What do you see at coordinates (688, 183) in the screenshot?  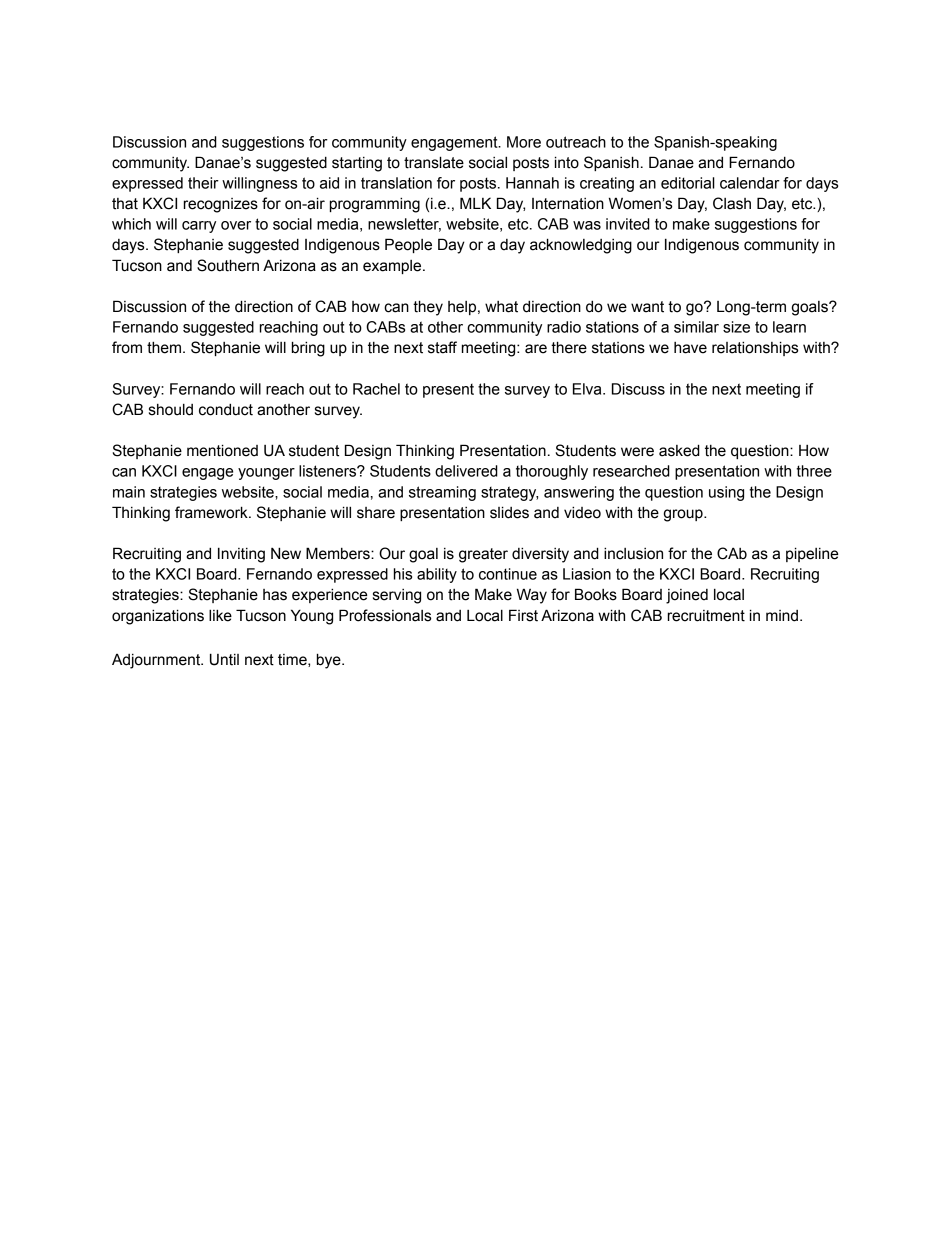 I see `editorial` at bounding box center [688, 183].
